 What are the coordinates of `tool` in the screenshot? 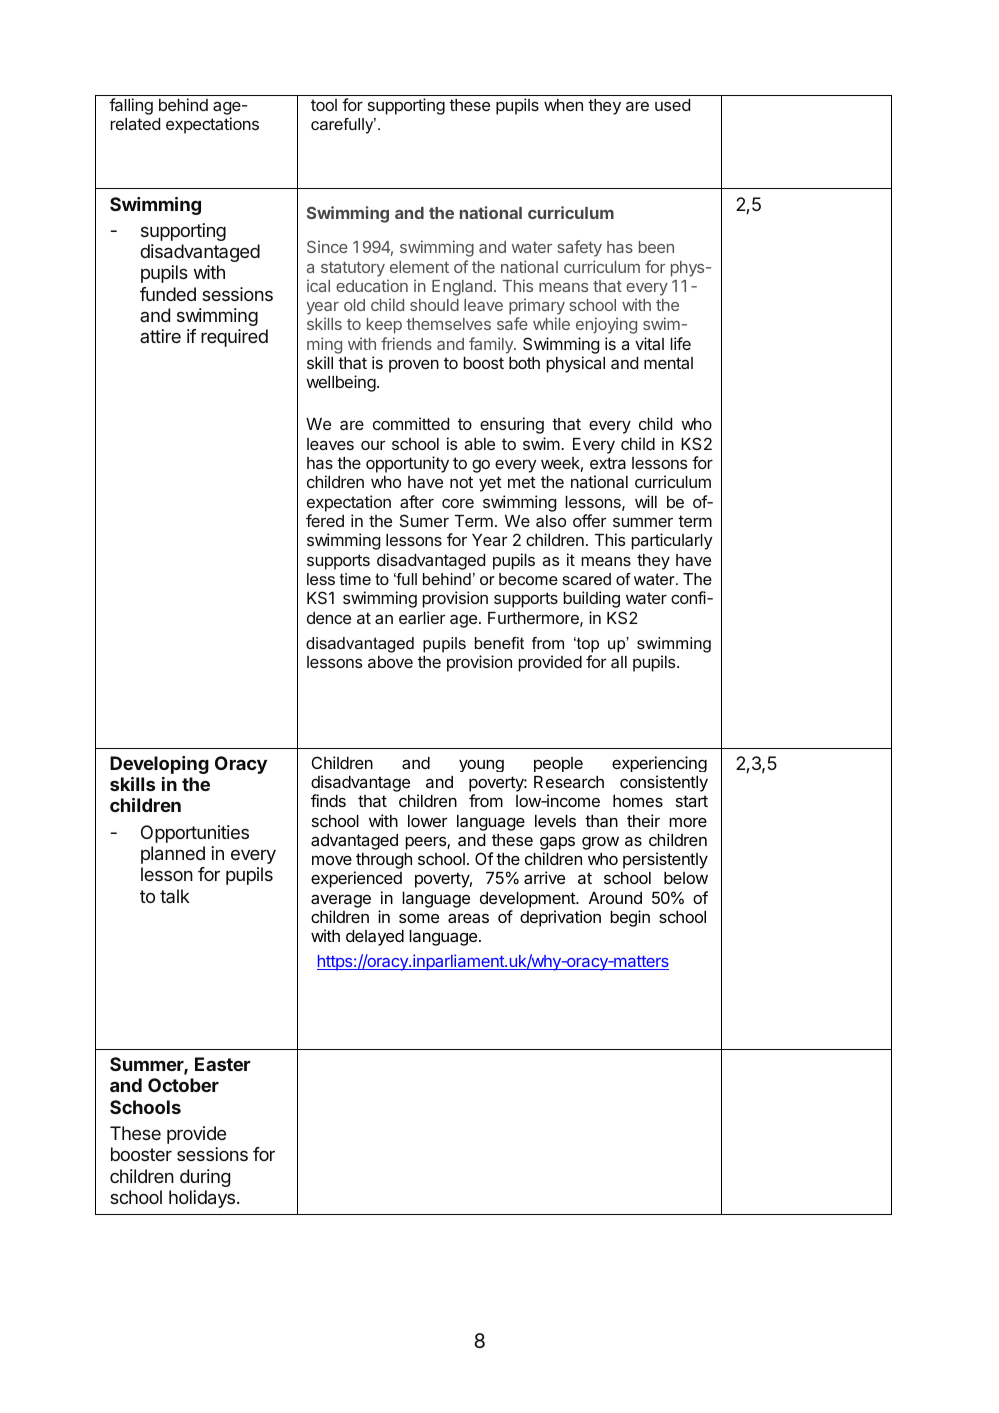 It's located at (324, 105).
